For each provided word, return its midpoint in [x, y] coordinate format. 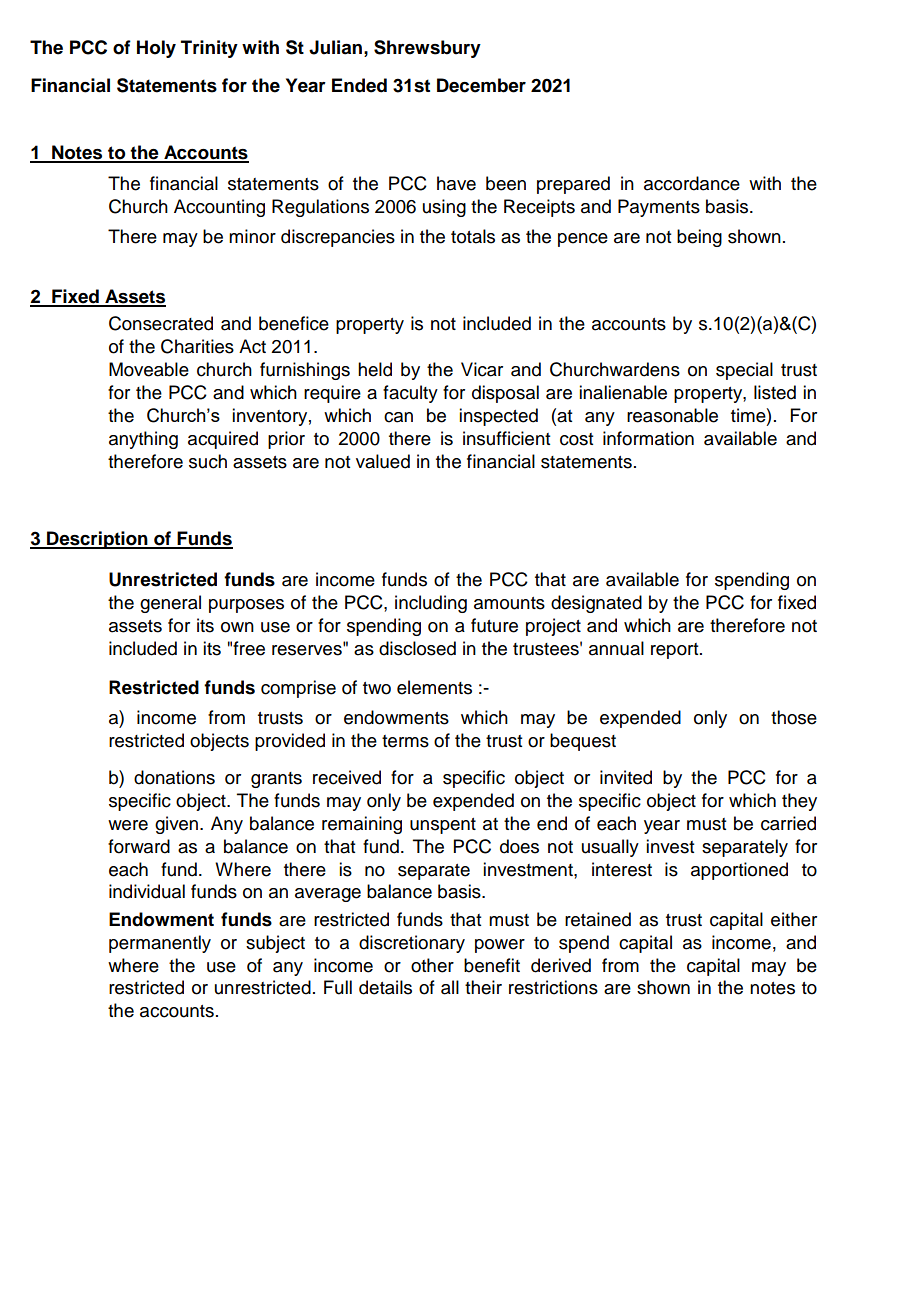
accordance [692, 183]
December [481, 85]
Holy [156, 49]
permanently [160, 944]
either [794, 919]
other [432, 965]
